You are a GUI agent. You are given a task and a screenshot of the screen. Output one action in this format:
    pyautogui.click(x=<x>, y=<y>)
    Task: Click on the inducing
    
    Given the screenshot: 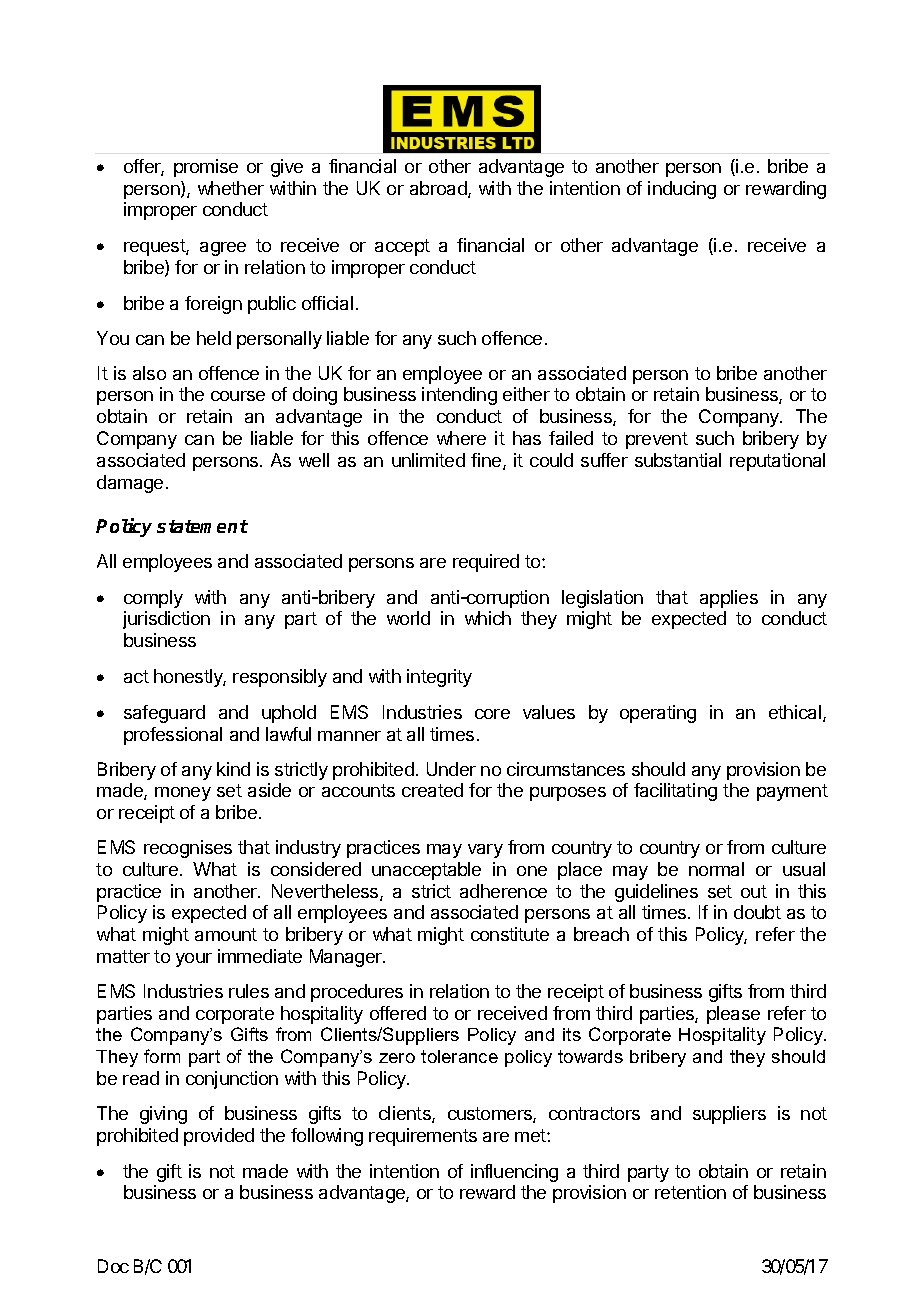 What is the action you would take?
    pyautogui.click(x=682, y=190)
